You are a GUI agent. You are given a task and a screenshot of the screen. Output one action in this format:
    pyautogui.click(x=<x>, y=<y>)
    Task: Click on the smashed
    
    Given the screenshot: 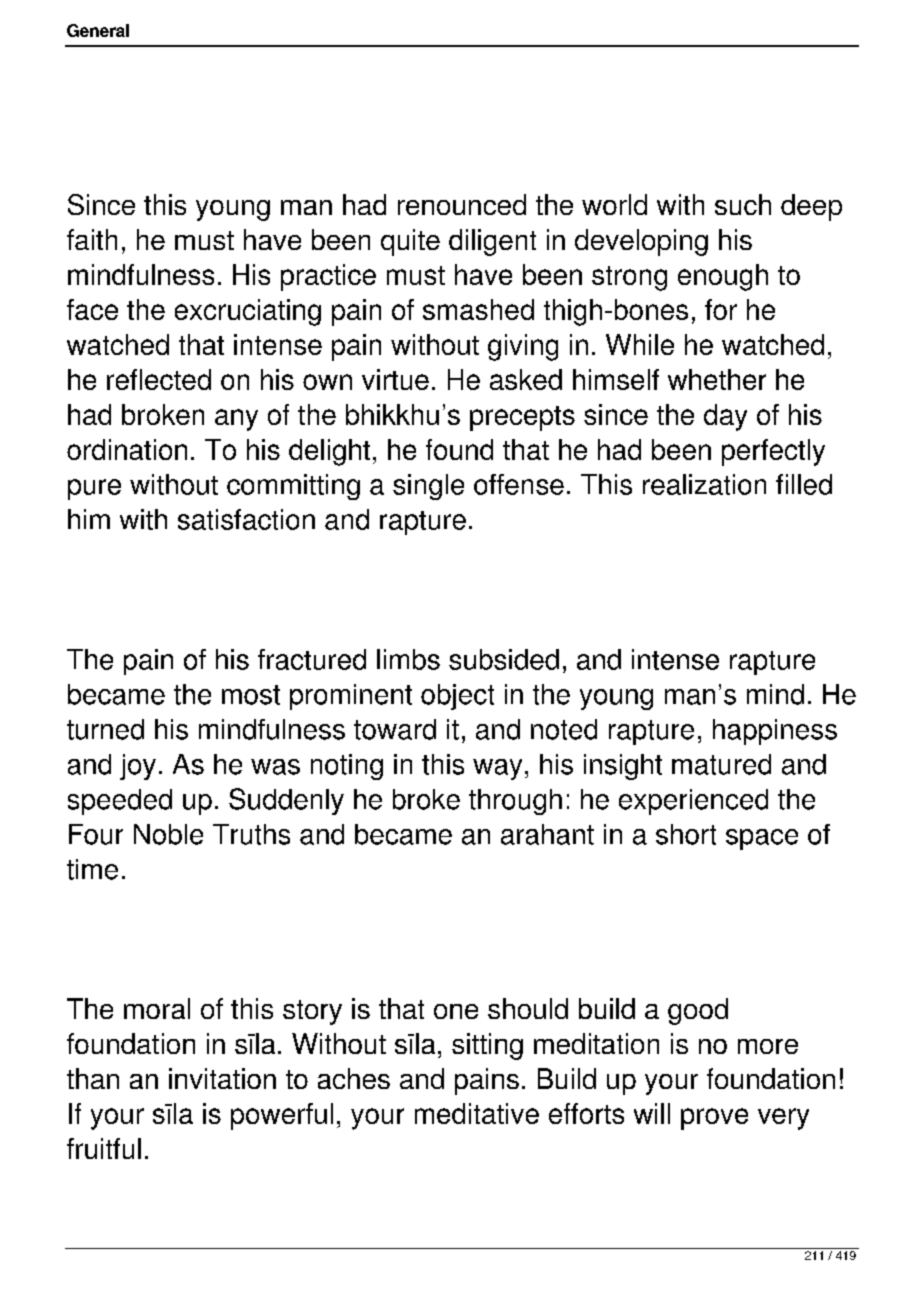 What is the action you would take?
    pyautogui.click(x=478, y=309)
